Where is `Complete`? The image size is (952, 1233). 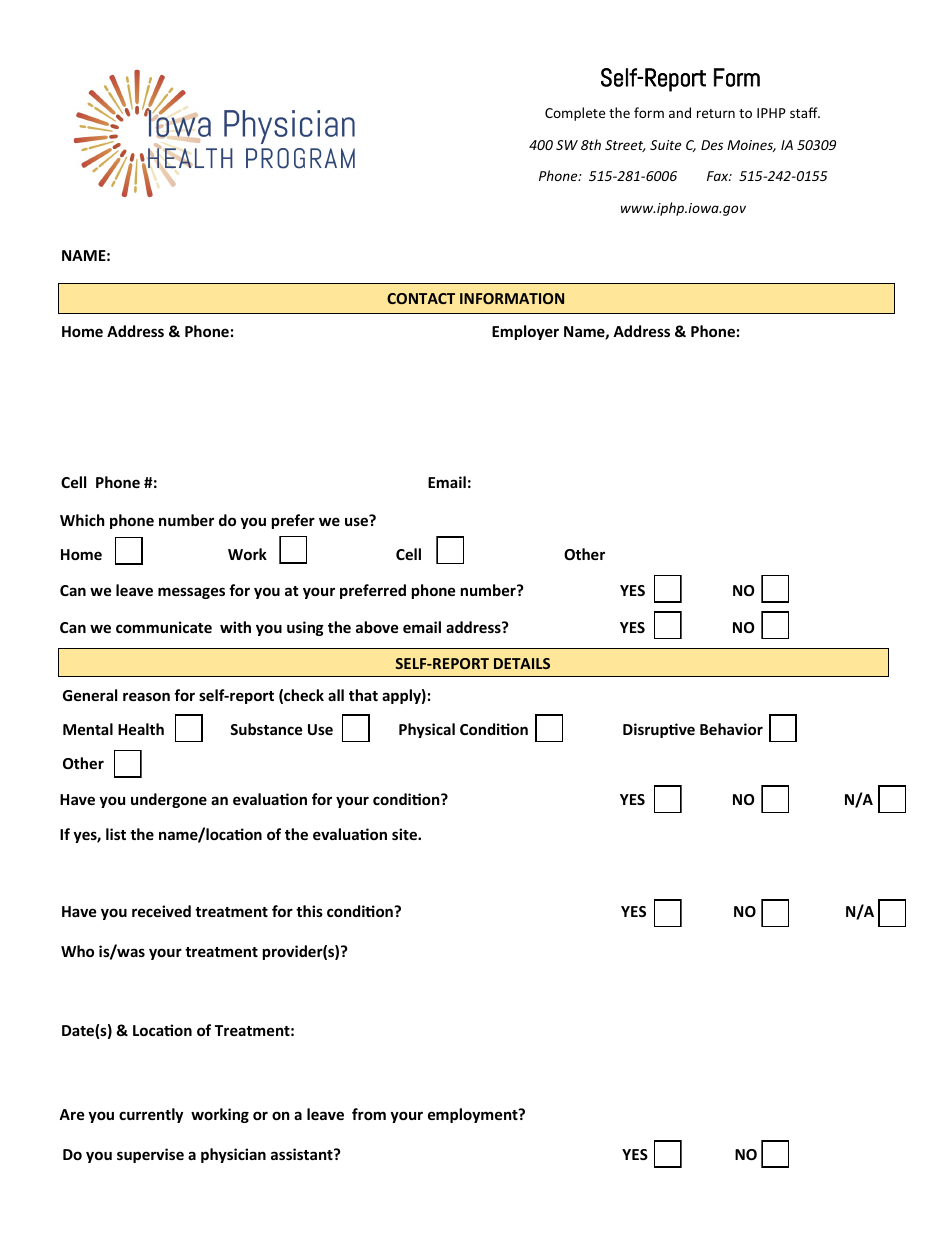 Complete is located at coordinates (575, 114).
